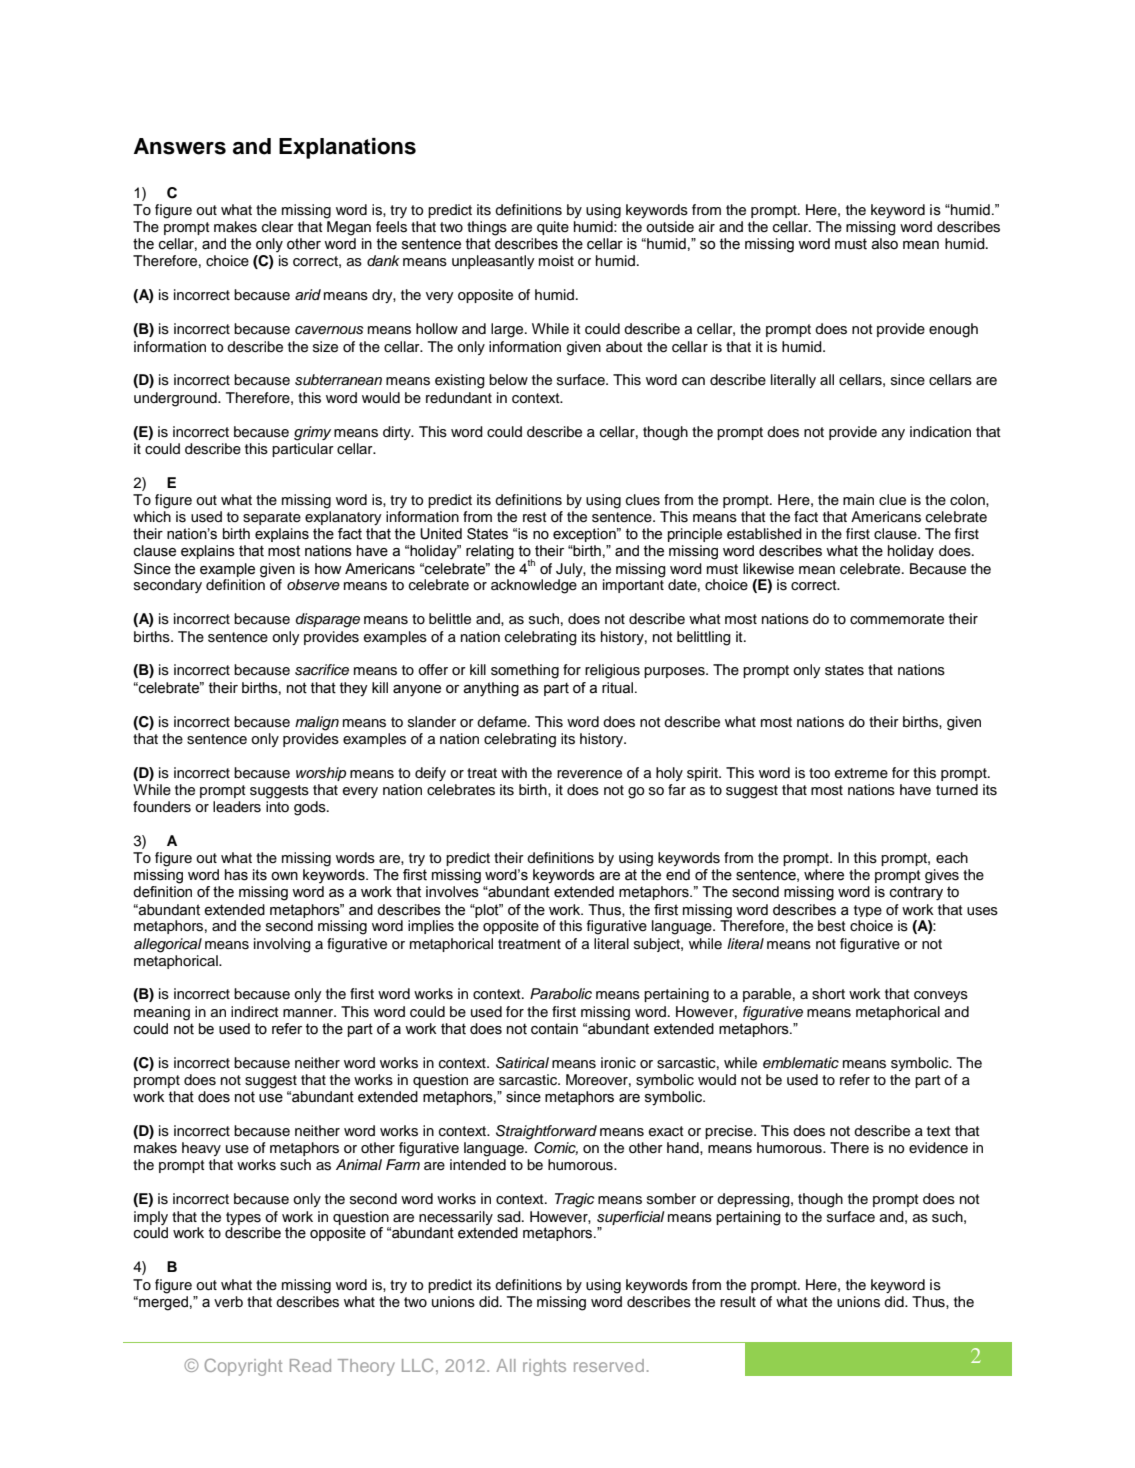 The height and width of the image is (1468, 1135). I want to click on also, so click(884, 244).
